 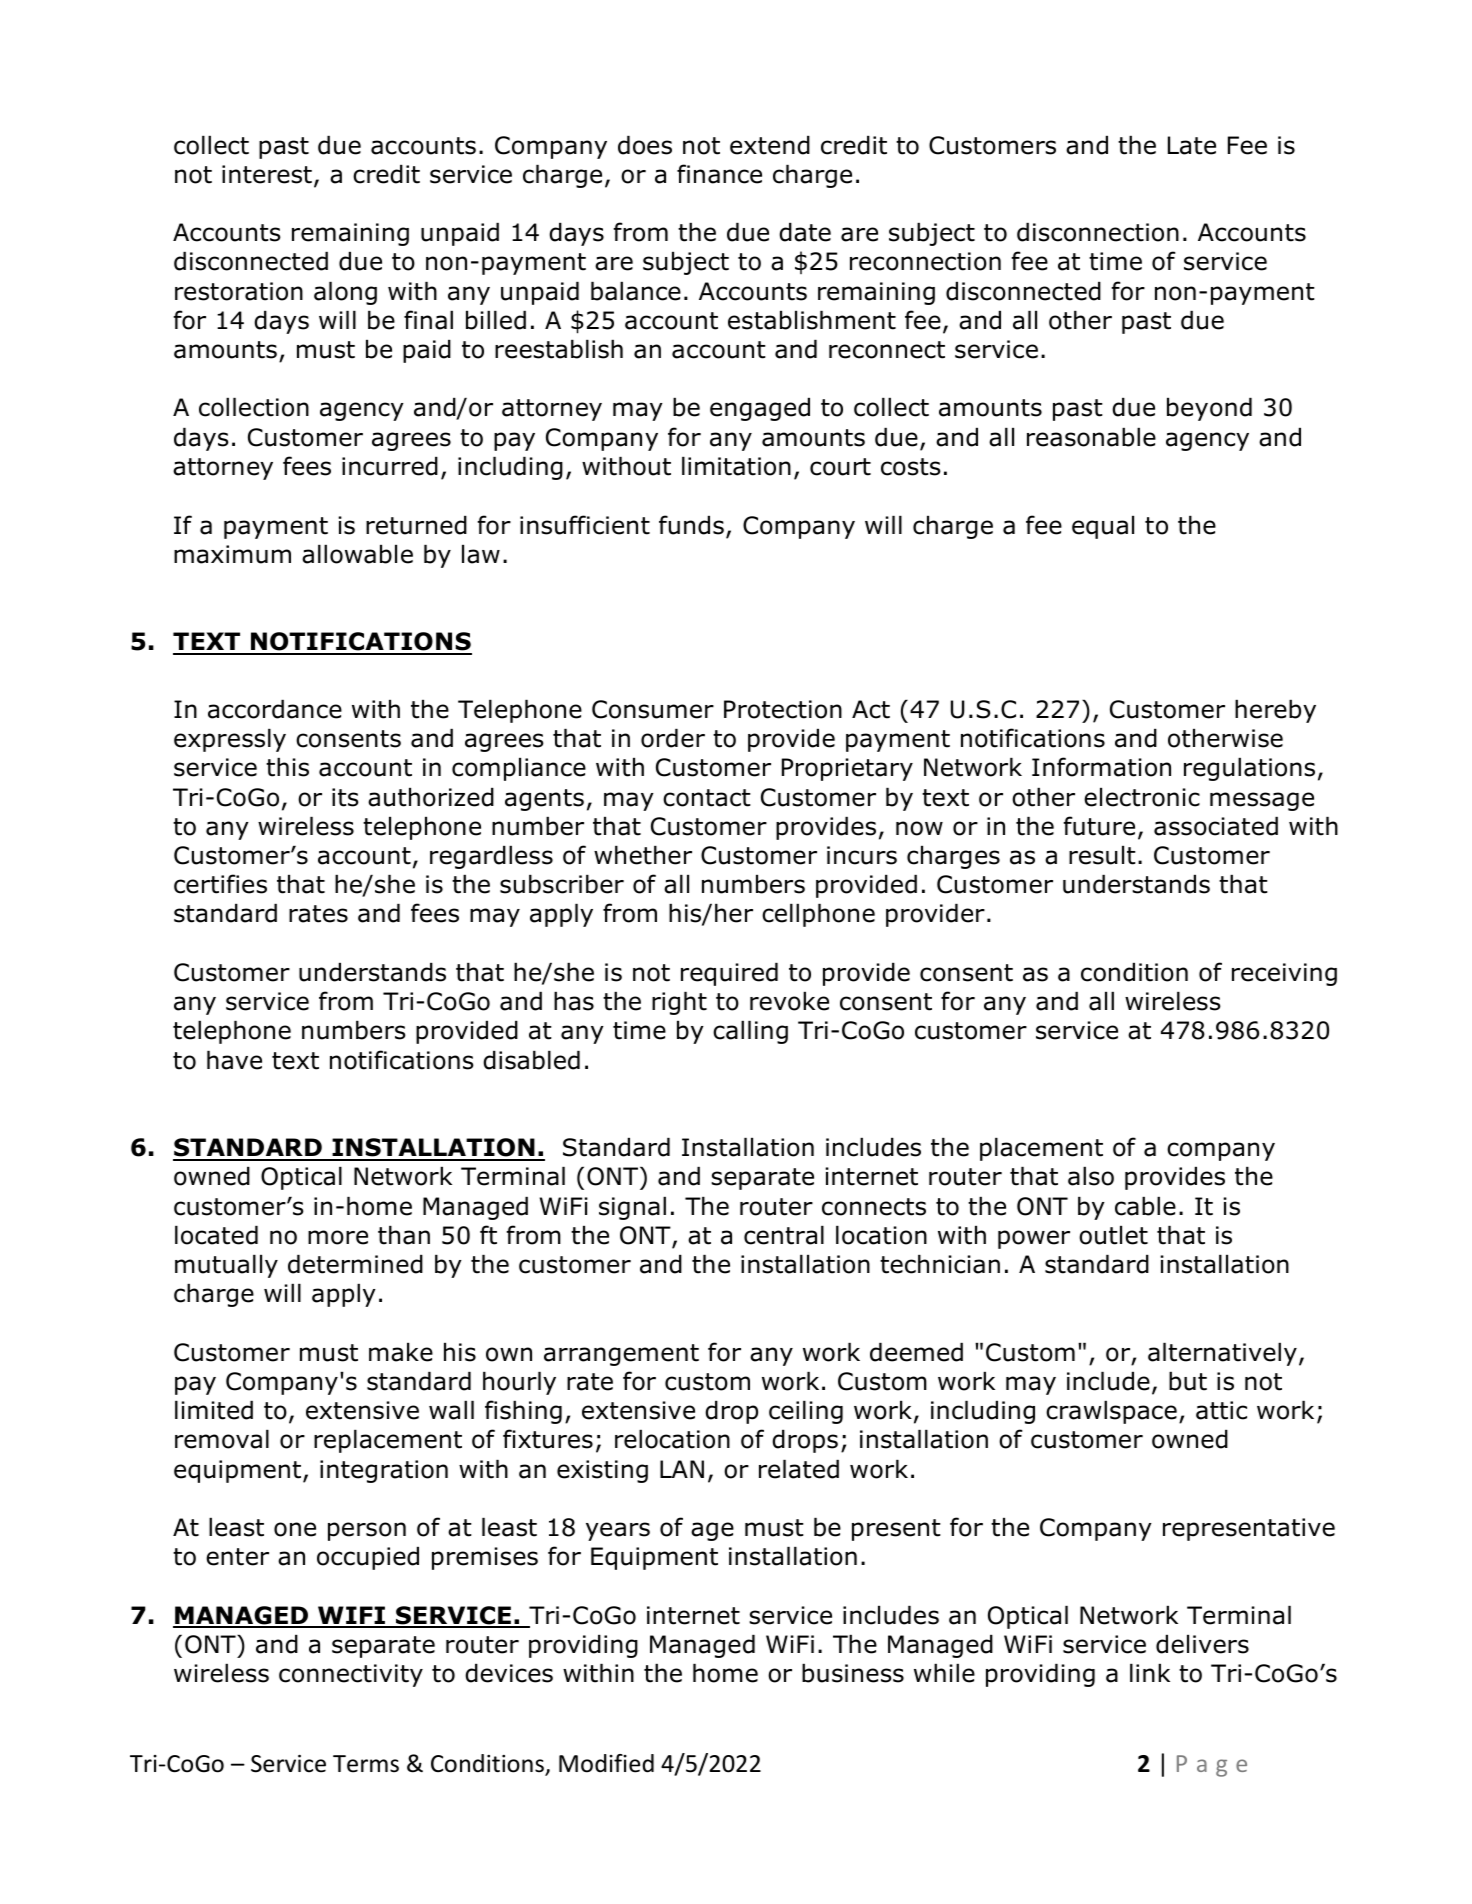 What do you see at coordinates (1284, 974) in the screenshot?
I see `receiving` at bounding box center [1284, 974].
